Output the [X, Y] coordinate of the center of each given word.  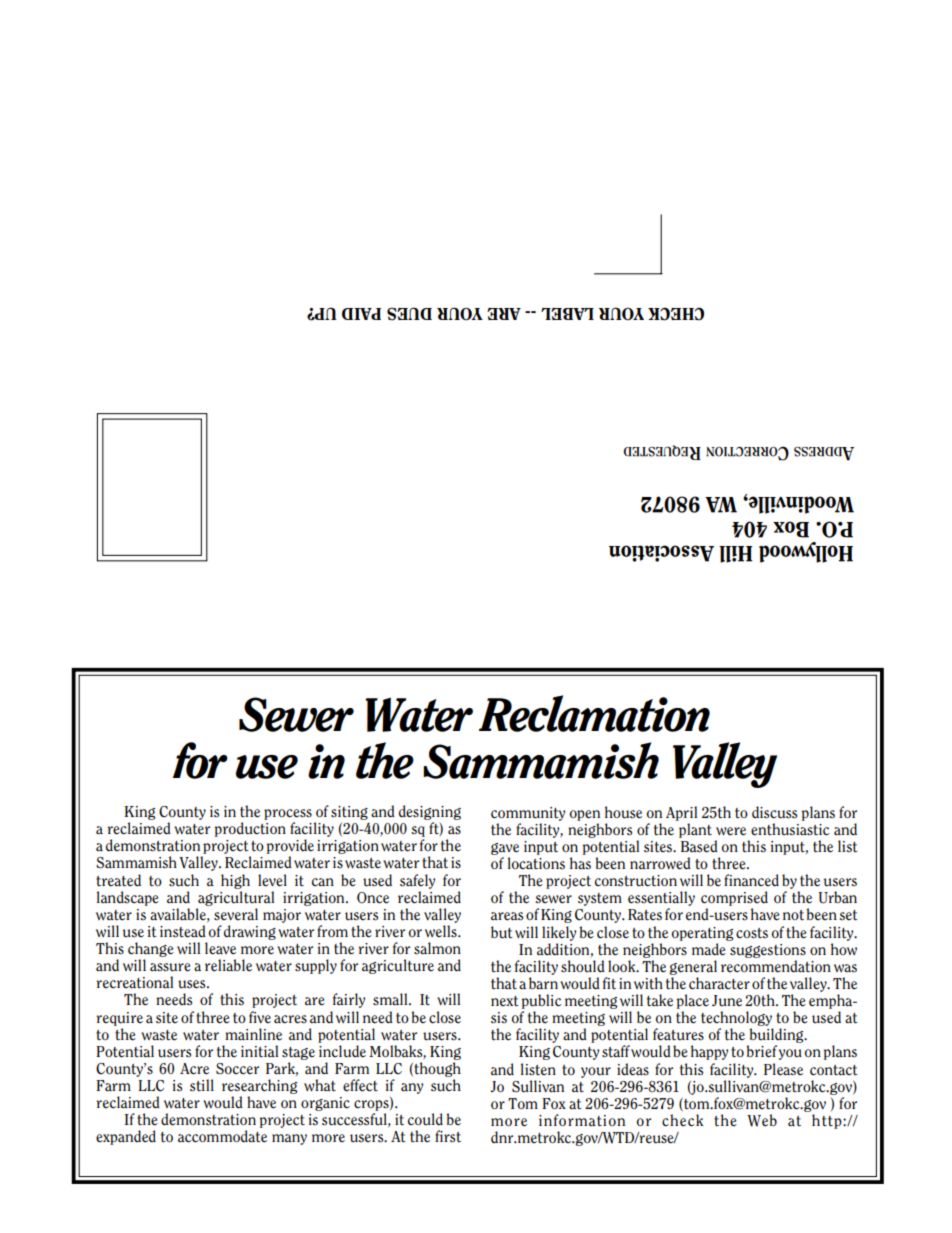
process [288, 814]
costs [752, 933]
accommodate [222, 1136]
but [502, 932]
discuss [774, 812]
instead [183, 931]
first [448, 1136]
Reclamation [594, 713]
